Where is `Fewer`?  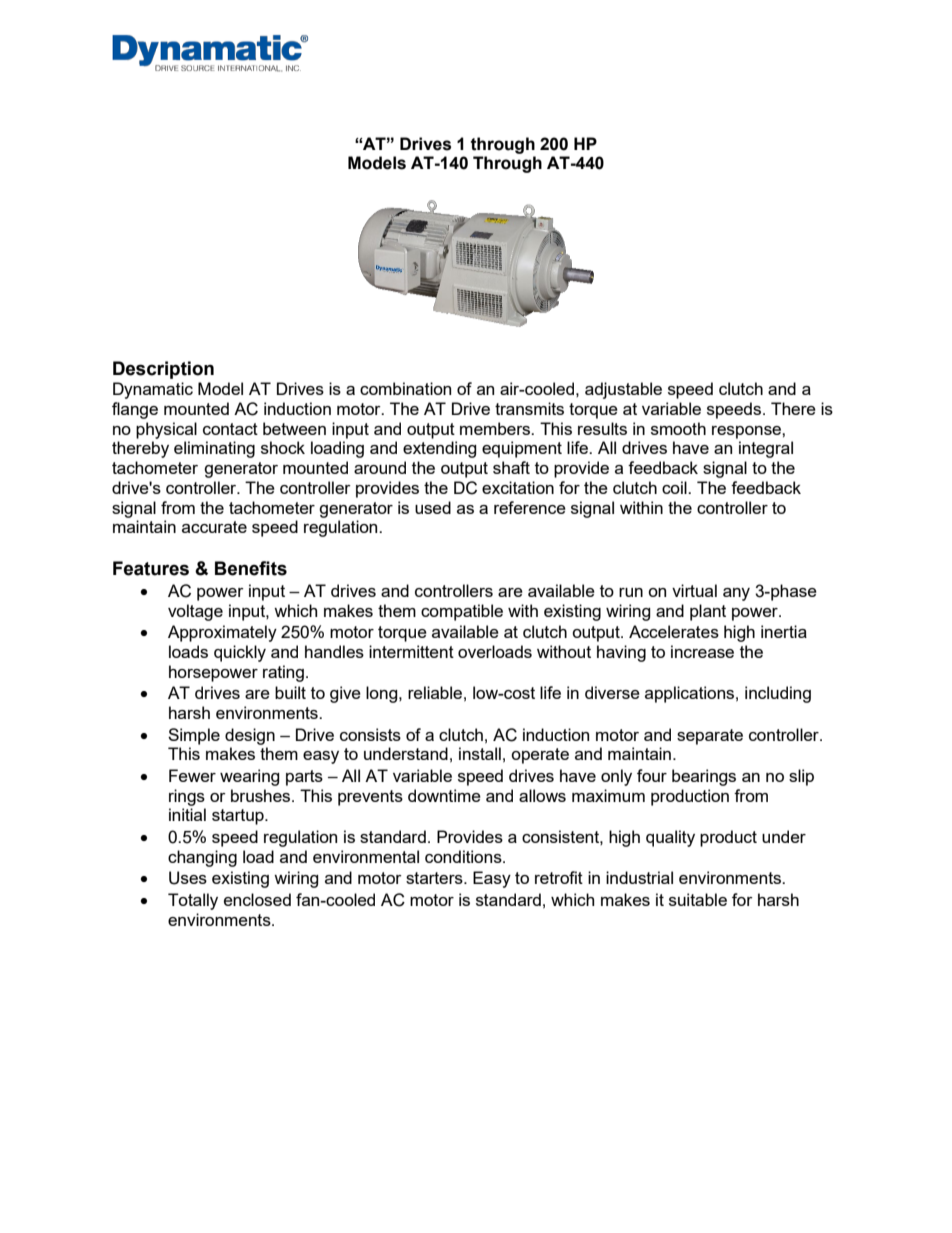 Fewer is located at coordinates (192, 775).
